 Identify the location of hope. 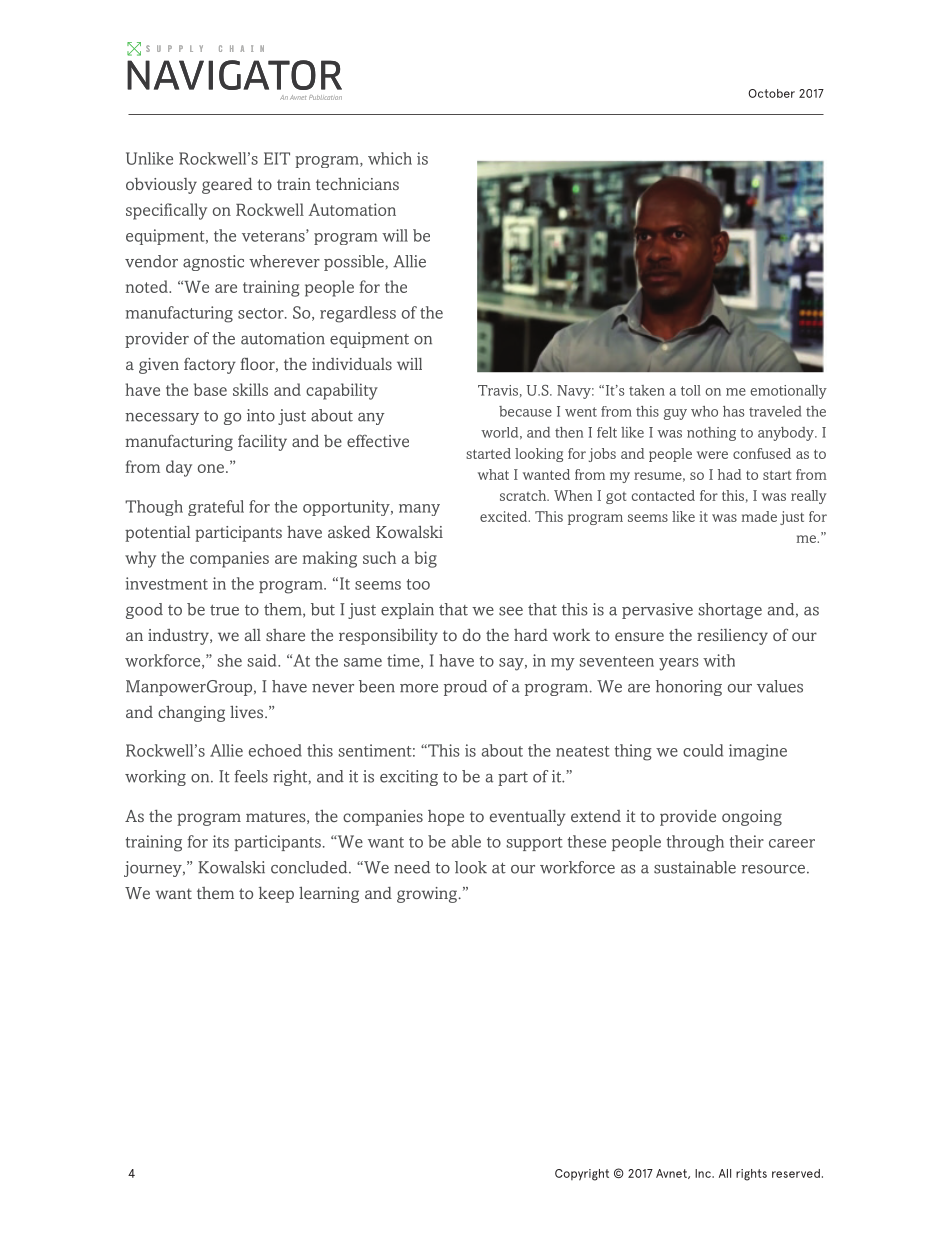
(446, 818).
